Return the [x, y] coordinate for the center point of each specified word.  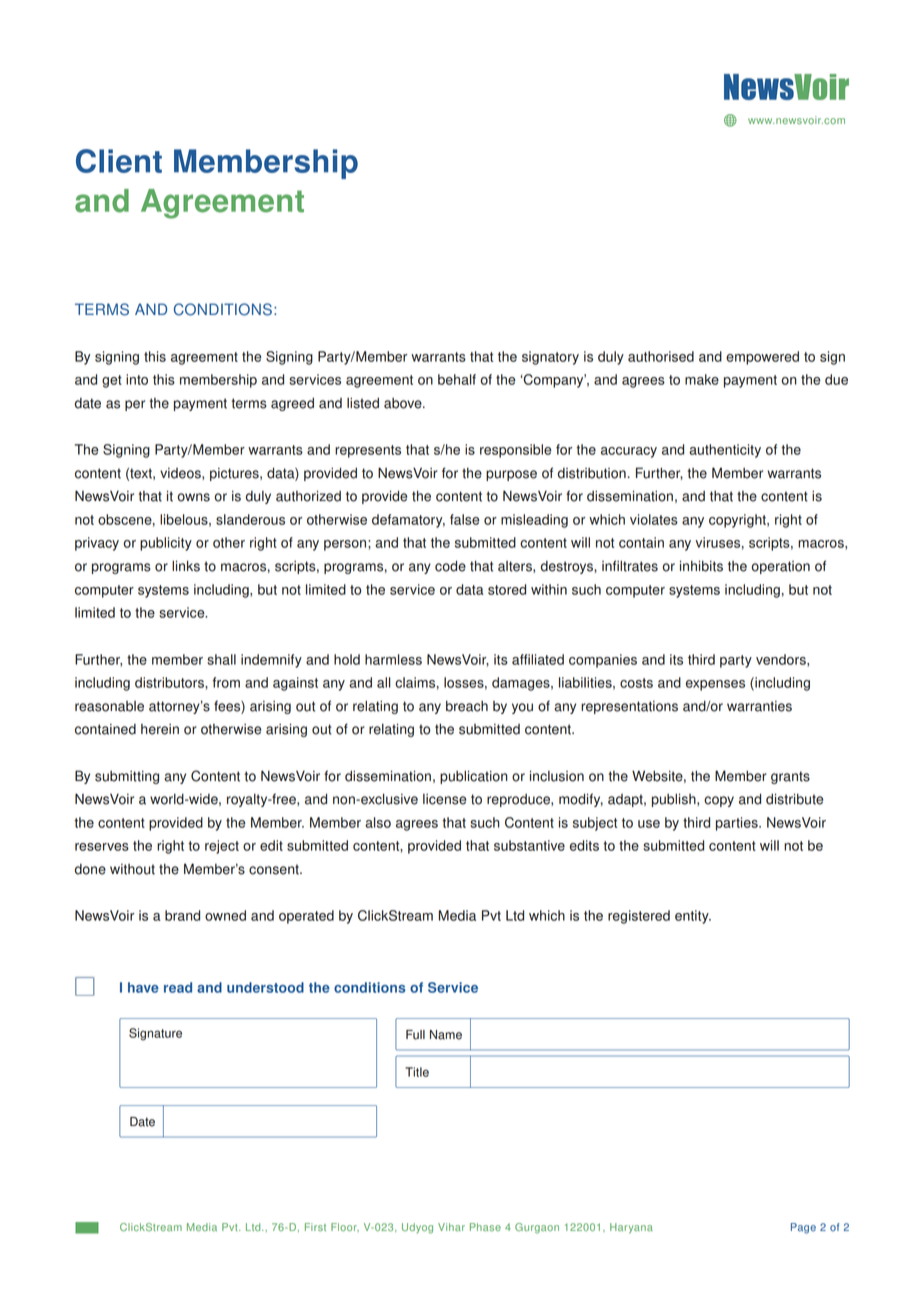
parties [738, 824]
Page [803, 1228]
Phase [485, 1227]
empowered [762, 358]
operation [780, 567]
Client [119, 161]
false [464, 519]
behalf [457, 379]
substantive [529, 845]
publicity [166, 544]
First [315, 1227]
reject [222, 847]
